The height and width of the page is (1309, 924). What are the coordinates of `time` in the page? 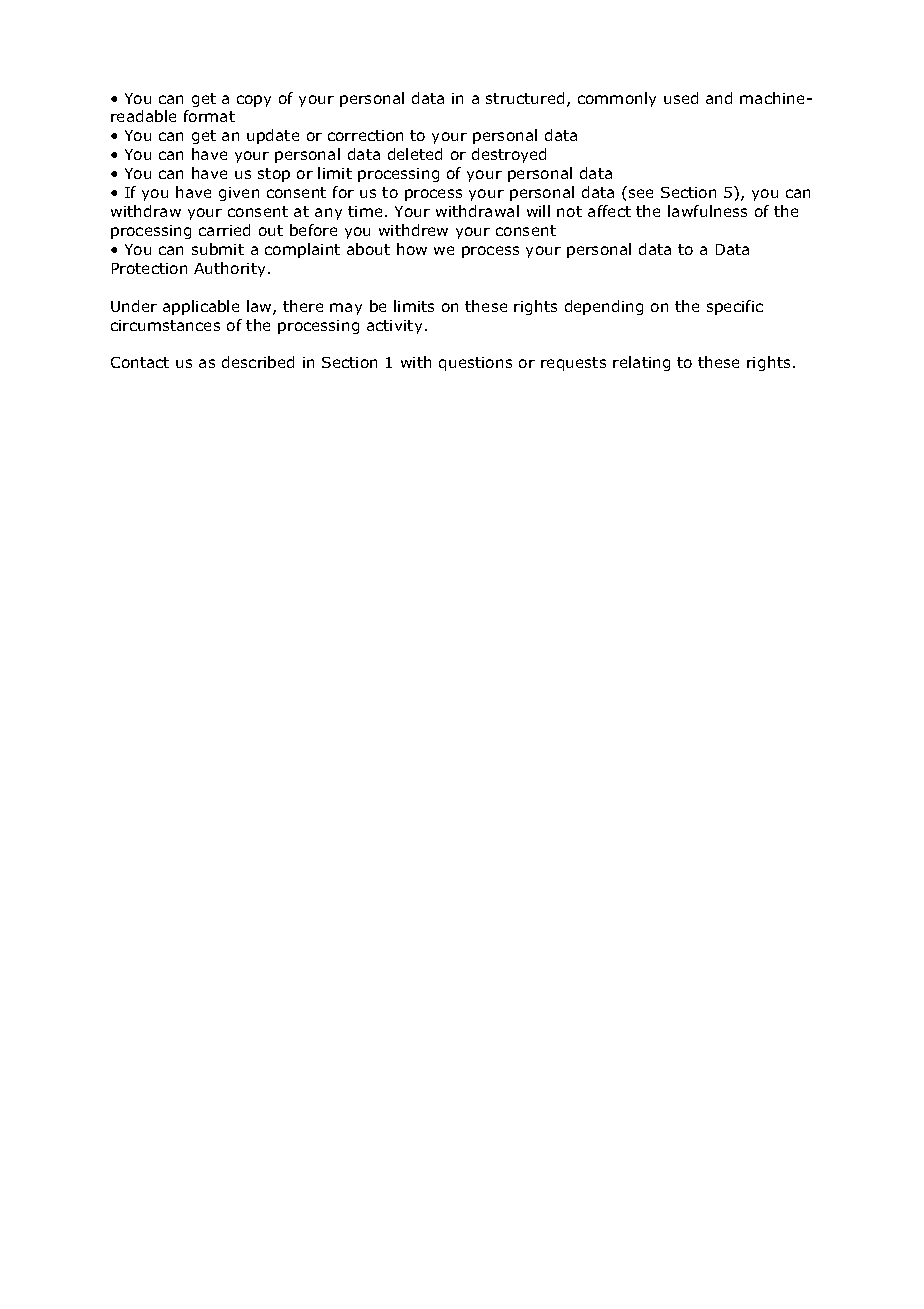 It's located at (365, 211).
